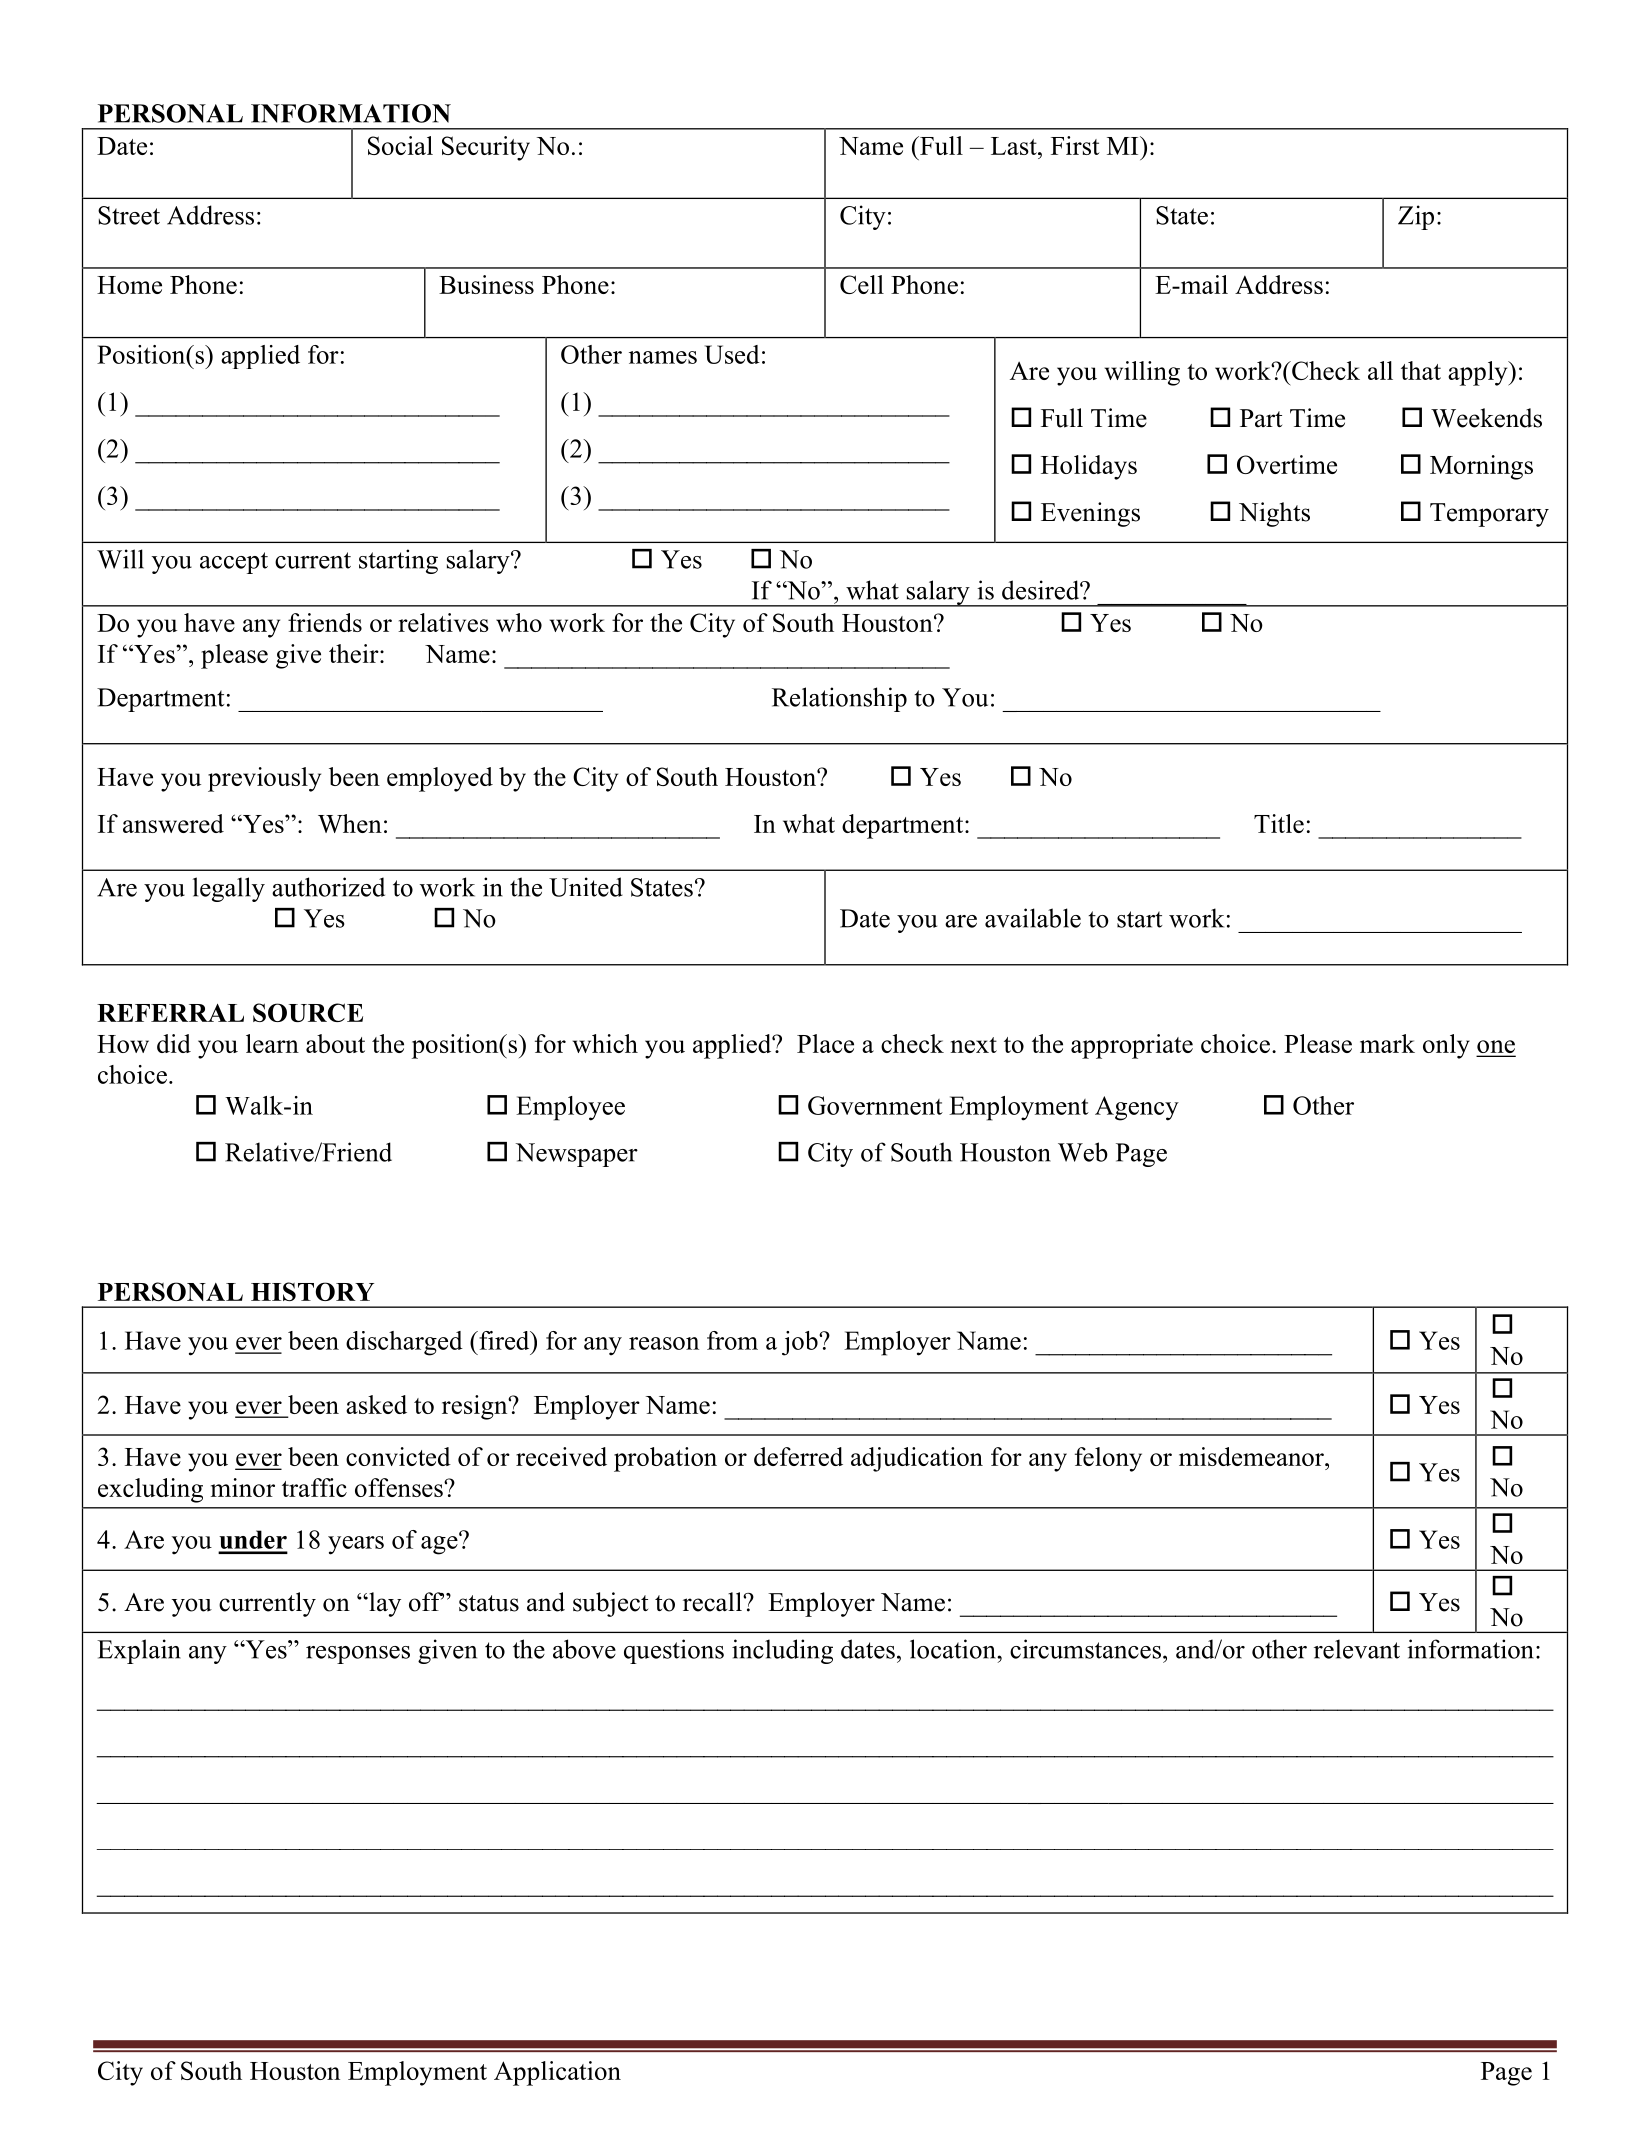 The image size is (1650, 2136). I want to click on Zip, so click(1416, 217).
